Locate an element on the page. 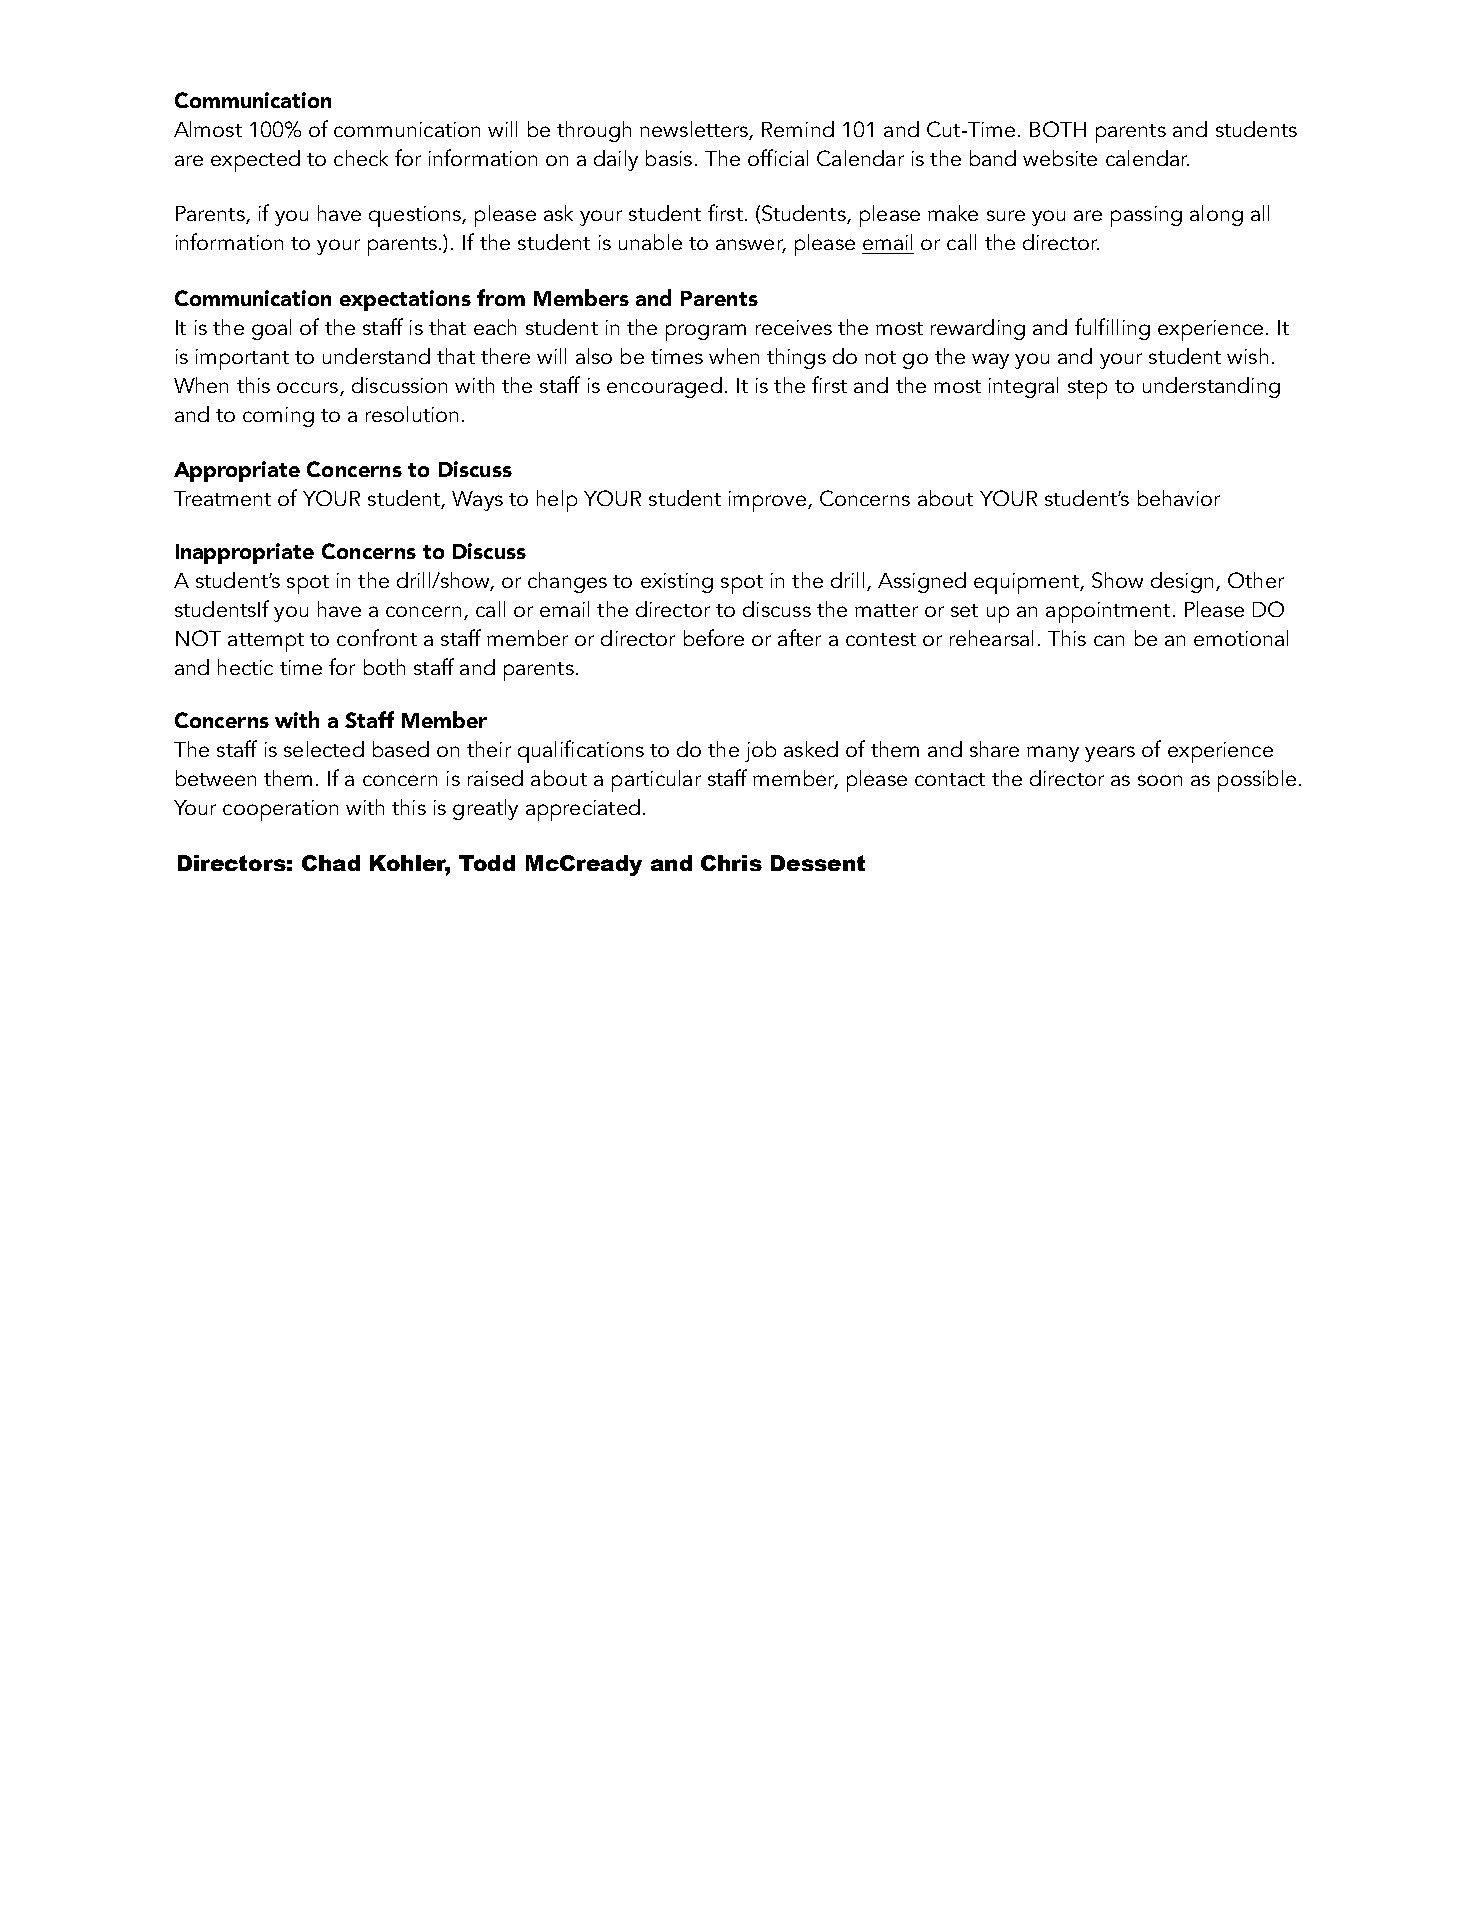  behavior is located at coordinates (1179, 498).
